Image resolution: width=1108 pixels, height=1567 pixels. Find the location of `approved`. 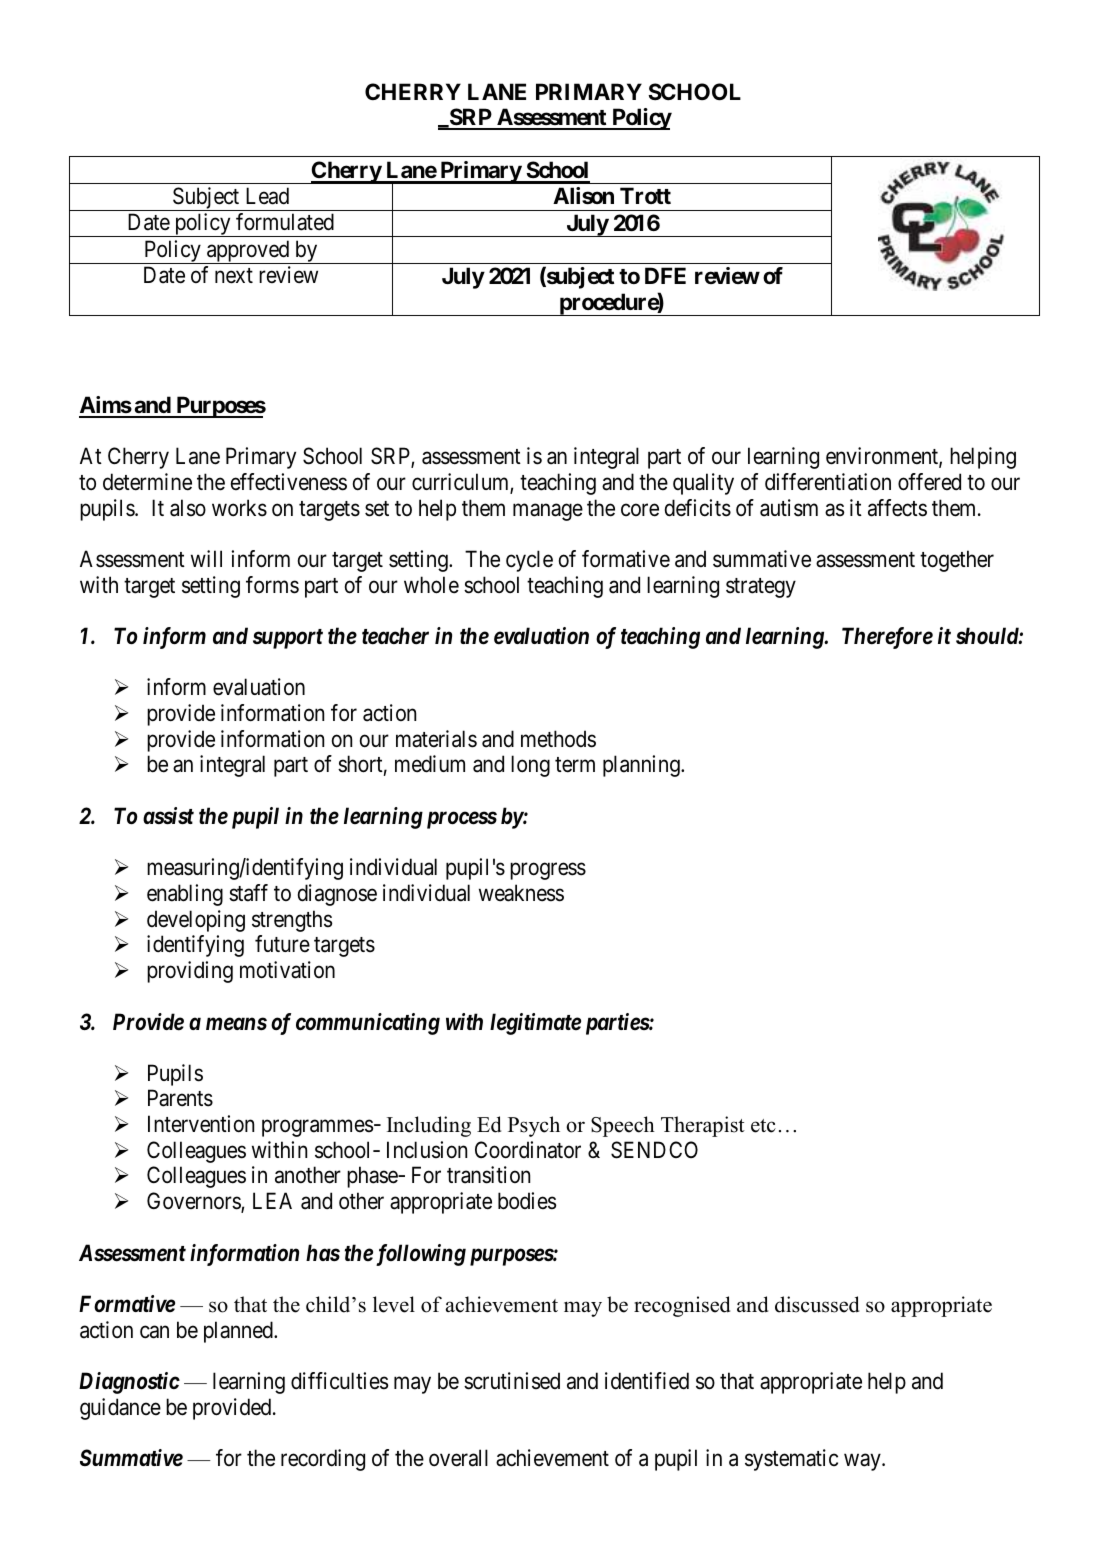

approved is located at coordinates (248, 252).
